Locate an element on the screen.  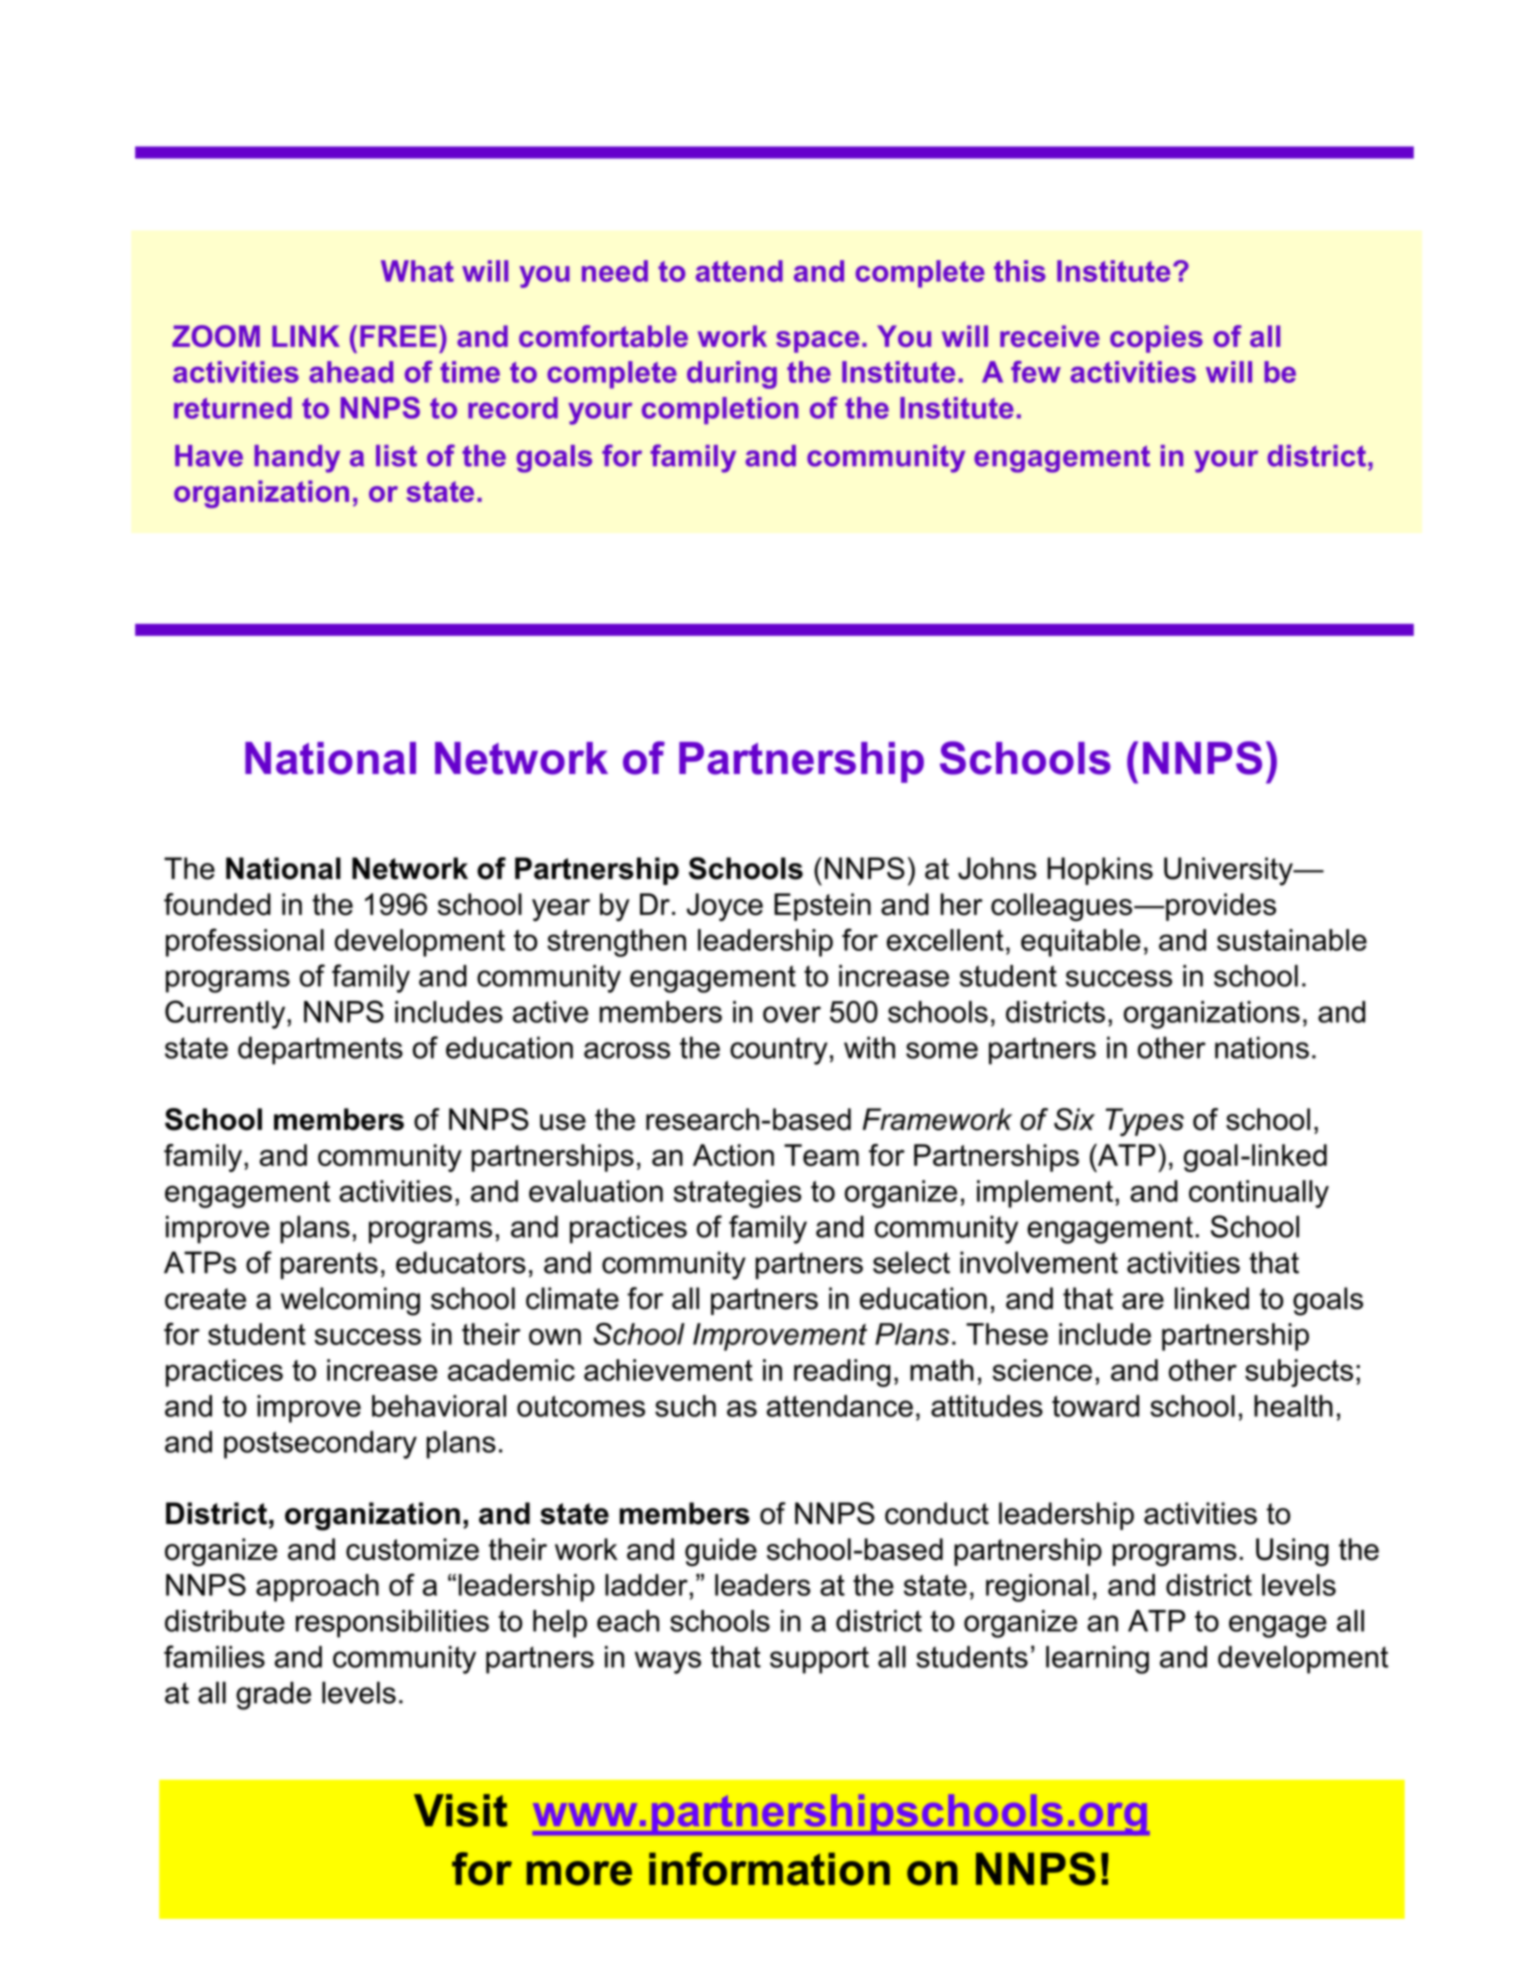
equitable is located at coordinates (1081, 943).
